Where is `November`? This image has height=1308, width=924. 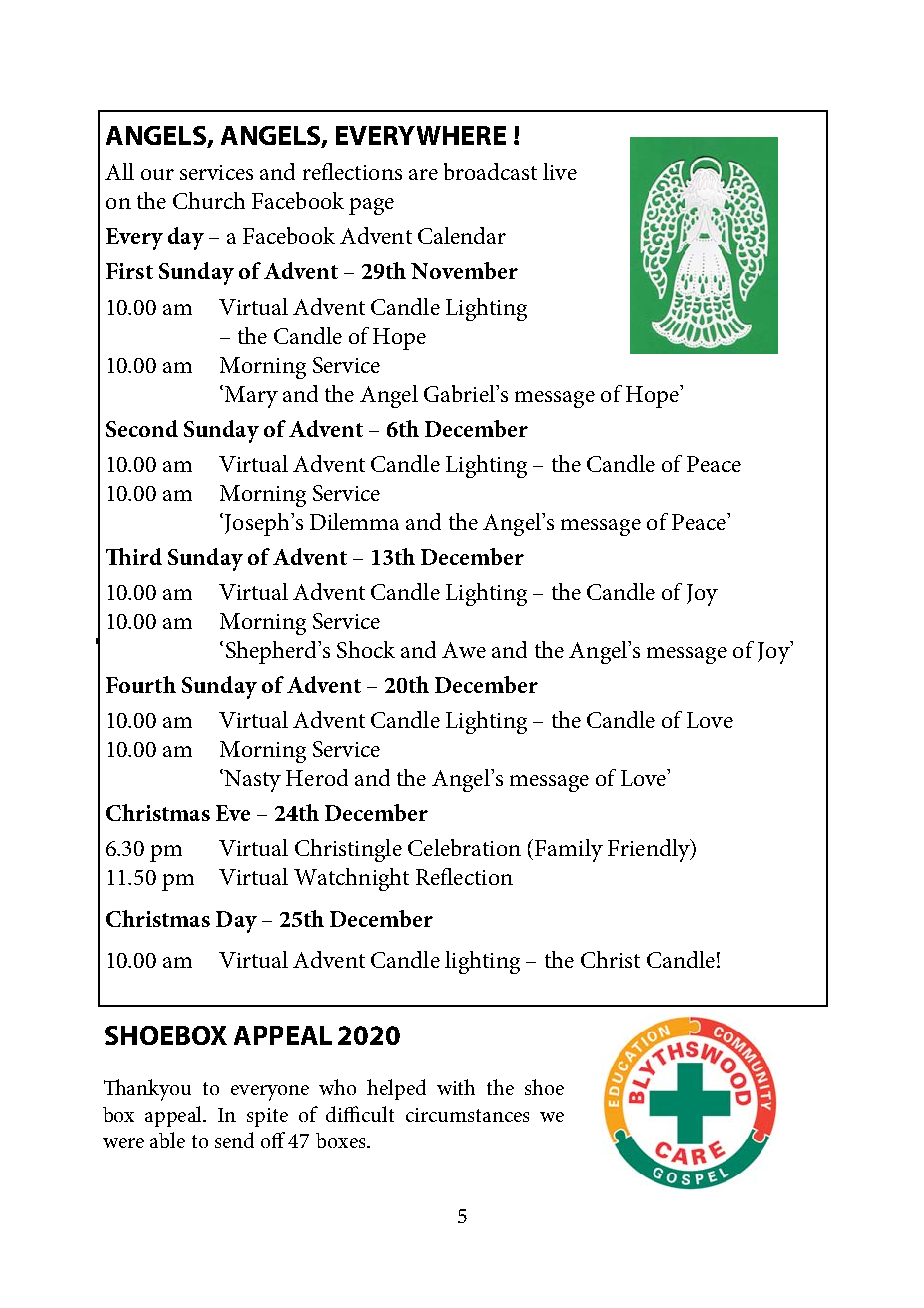
November is located at coordinates (464, 270).
